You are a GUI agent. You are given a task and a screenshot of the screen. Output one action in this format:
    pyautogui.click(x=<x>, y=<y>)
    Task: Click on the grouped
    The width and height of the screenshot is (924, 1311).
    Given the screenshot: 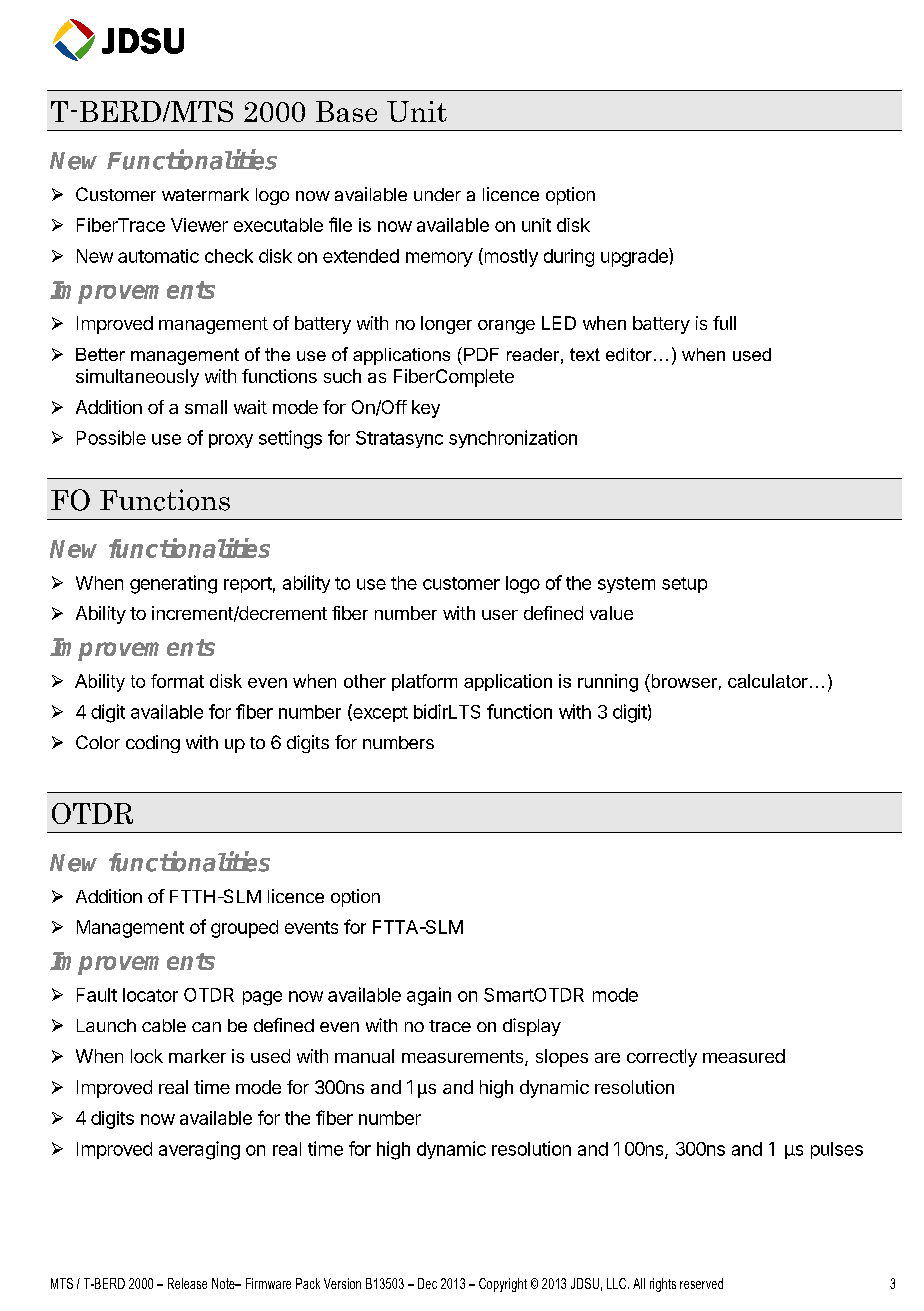 What is the action you would take?
    pyautogui.click(x=244, y=929)
